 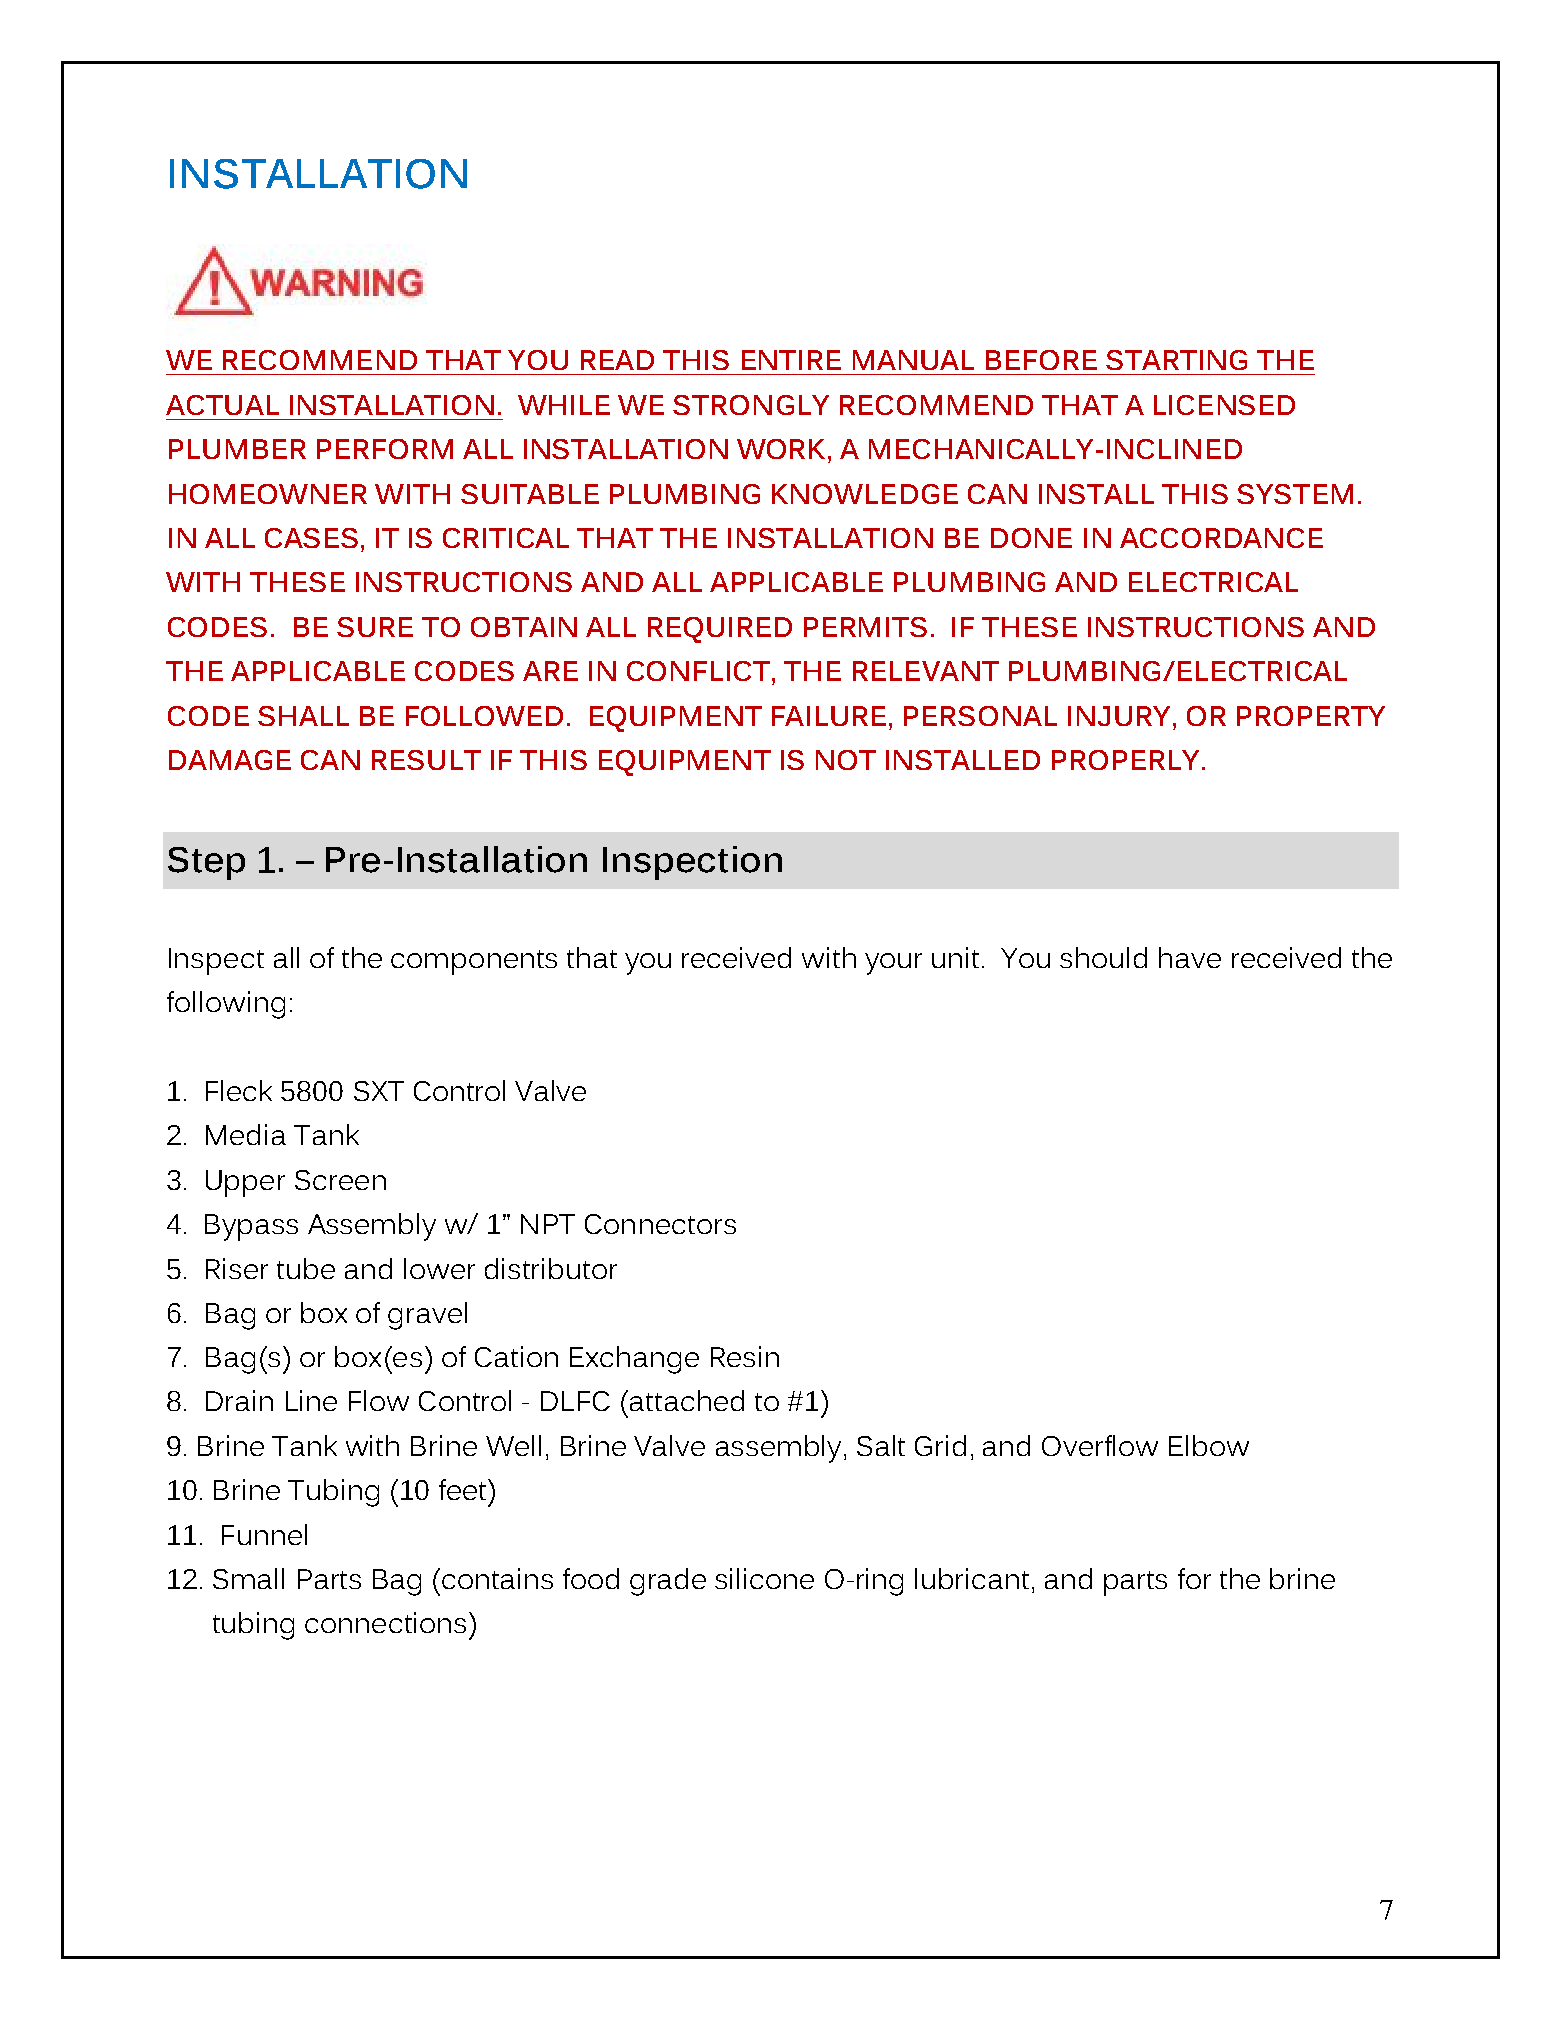 I want to click on have, so click(x=1190, y=957).
